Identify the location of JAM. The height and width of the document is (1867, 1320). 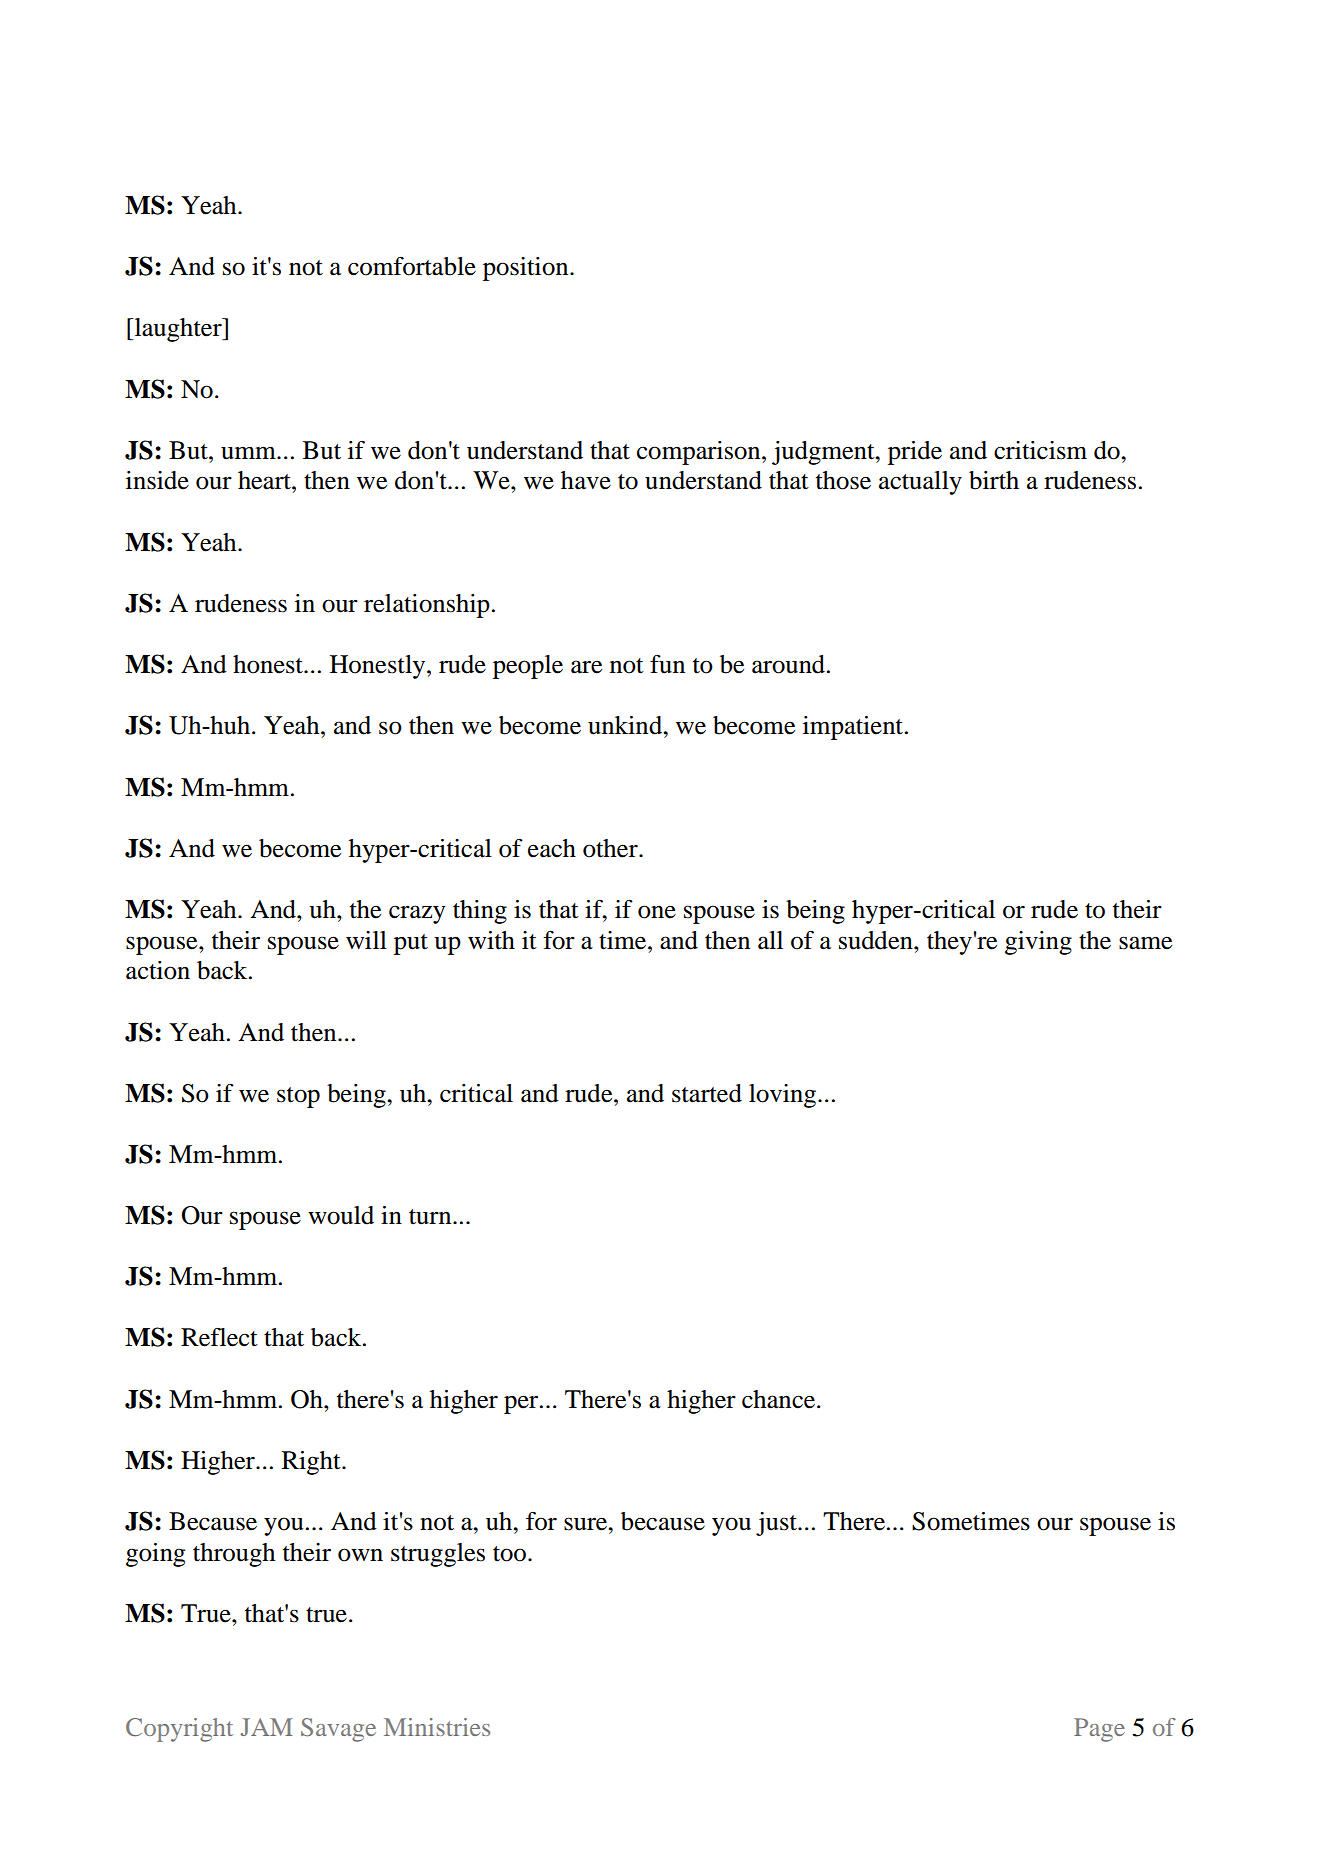
(267, 1727).
